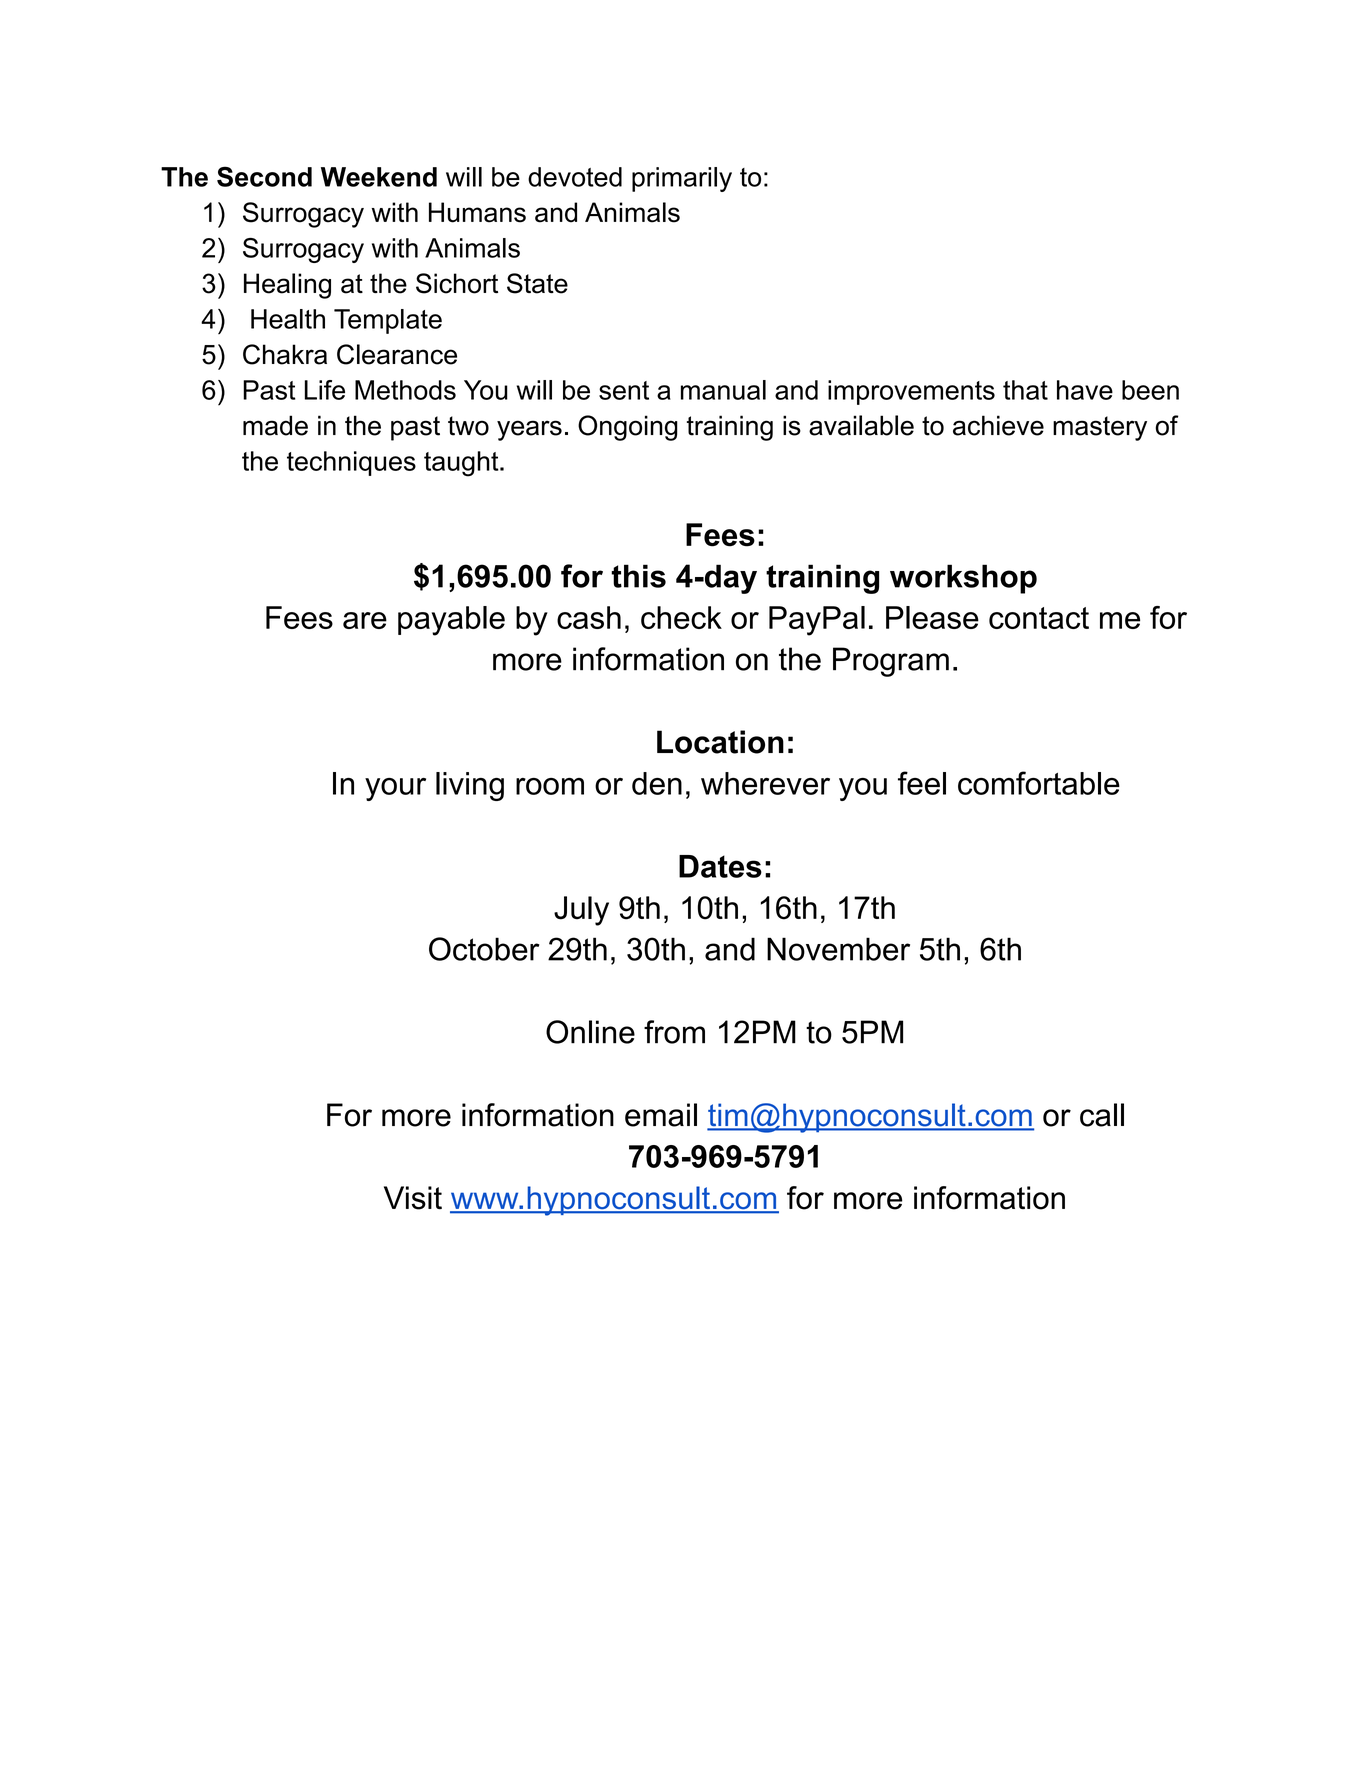  Describe the element at coordinates (998, 425) in the page. I see `achieve` at that location.
